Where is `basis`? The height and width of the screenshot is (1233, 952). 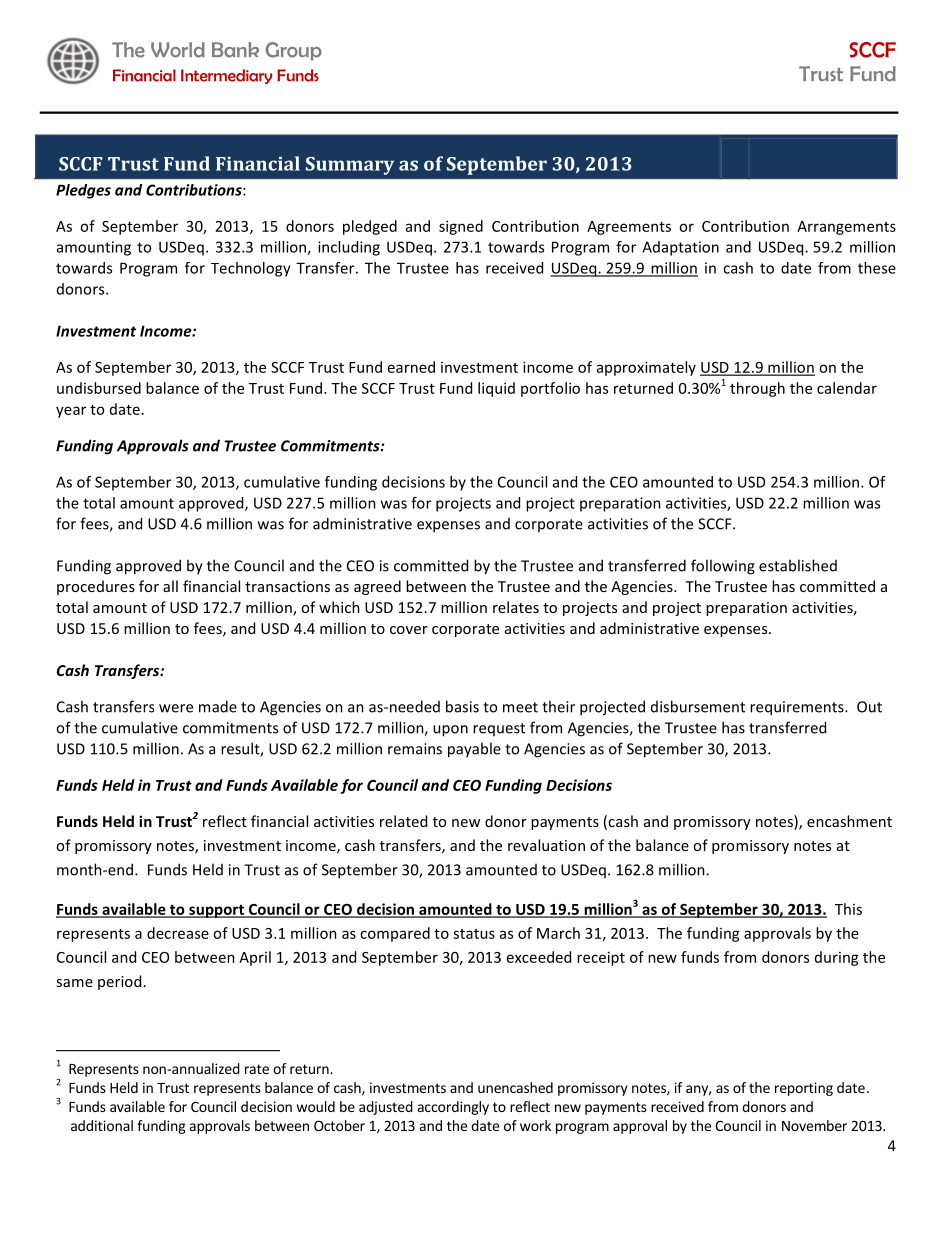 basis is located at coordinates (462, 706).
